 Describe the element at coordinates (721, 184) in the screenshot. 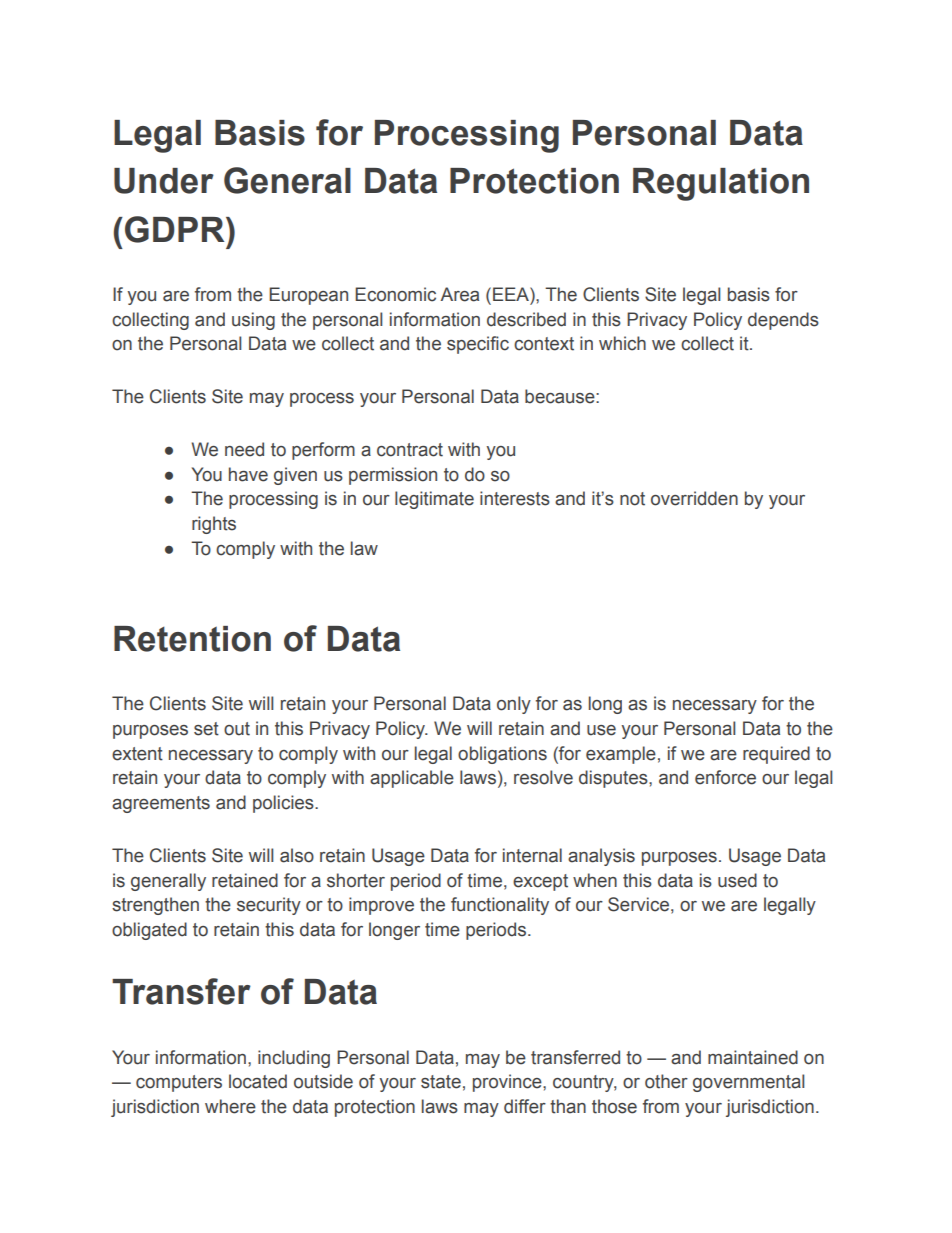

I see `Regulation` at that location.
